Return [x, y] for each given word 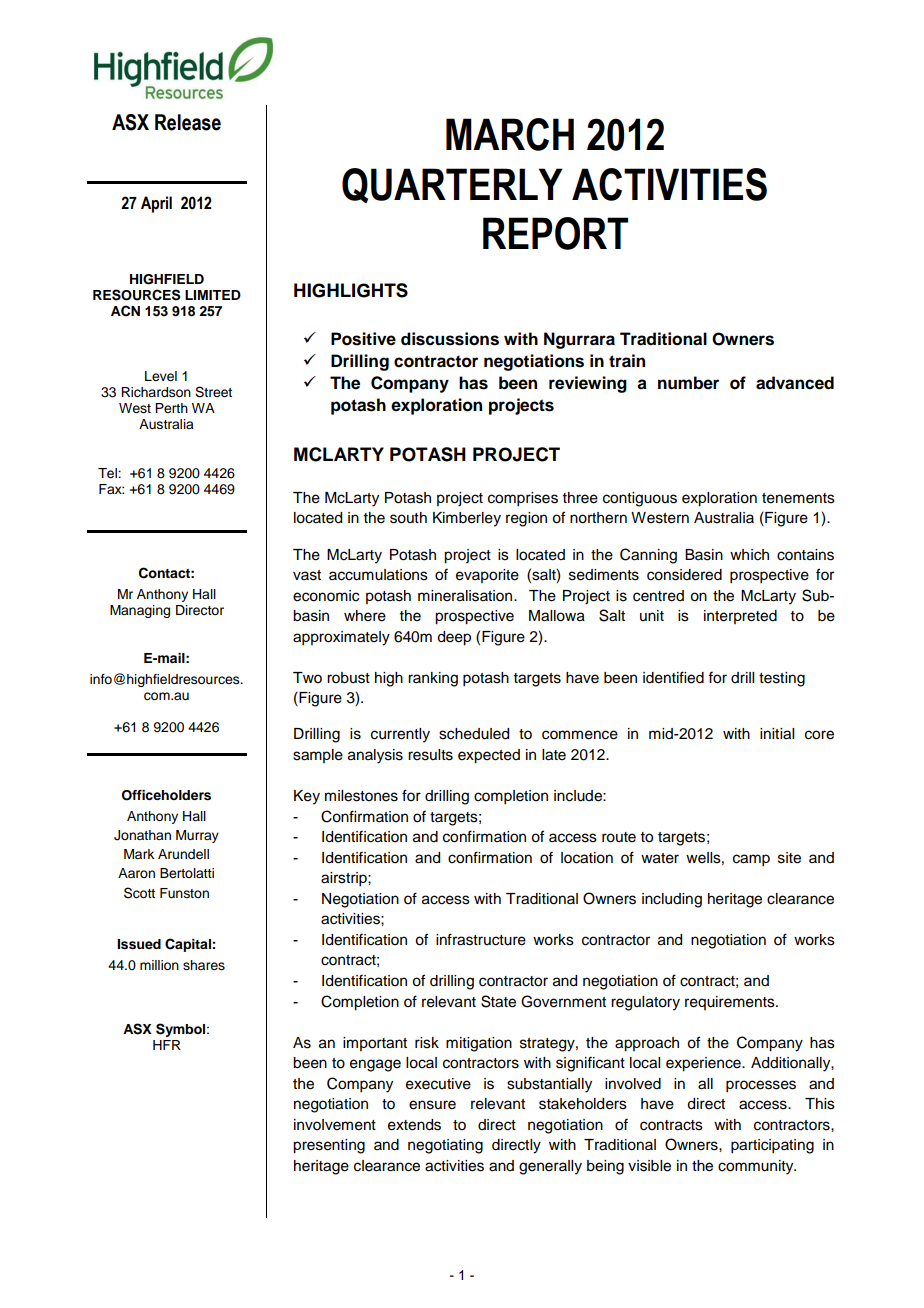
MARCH [510, 134]
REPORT [555, 233]
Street [213, 392]
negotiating [445, 1146]
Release [188, 122]
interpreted [740, 617]
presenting [329, 1146]
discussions [450, 339]
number [688, 383]
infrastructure [481, 939]
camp [751, 860]
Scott [139, 893]
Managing [140, 611]
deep [454, 638]
